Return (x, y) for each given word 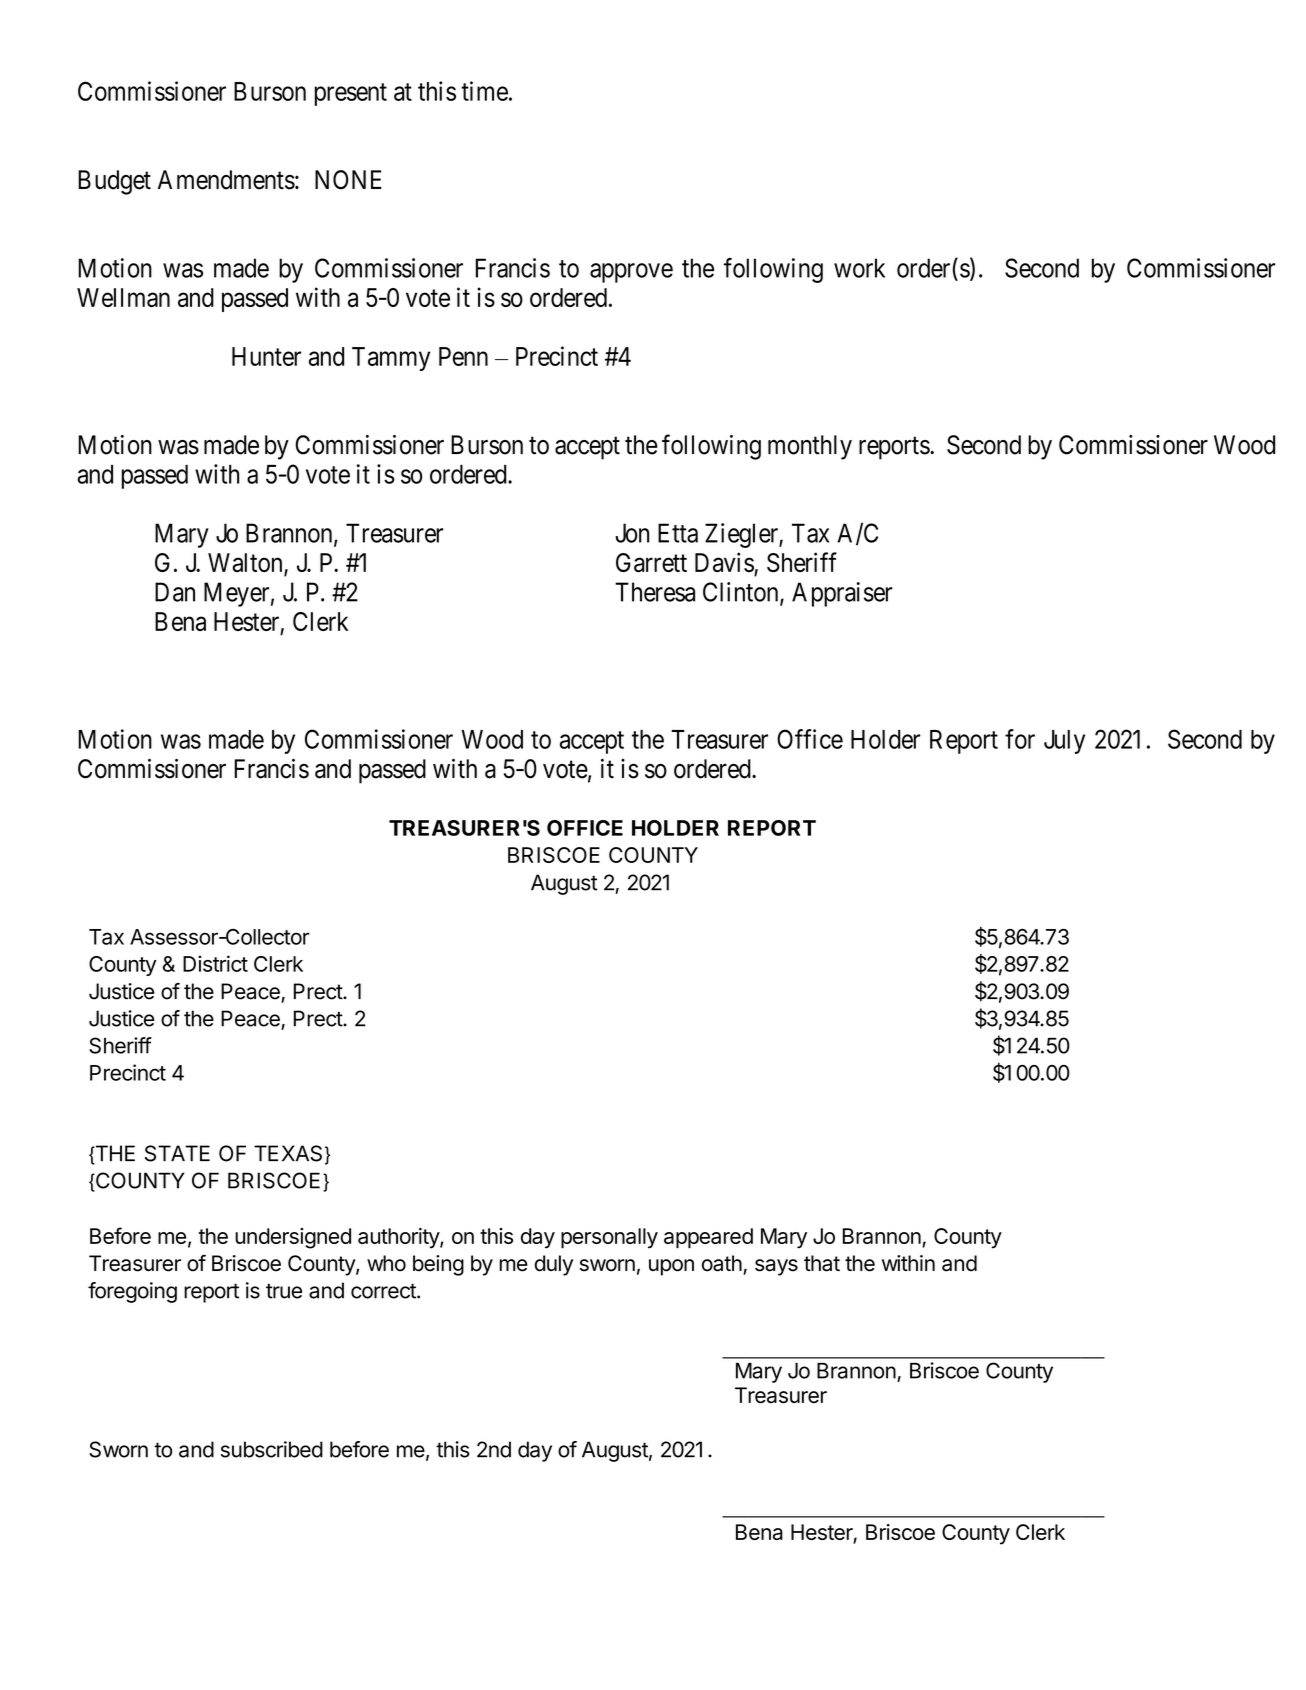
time (484, 91)
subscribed (272, 1449)
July (1064, 742)
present (351, 94)
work (859, 268)
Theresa (655, 592)
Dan (175, 592)
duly (554, 1265)
